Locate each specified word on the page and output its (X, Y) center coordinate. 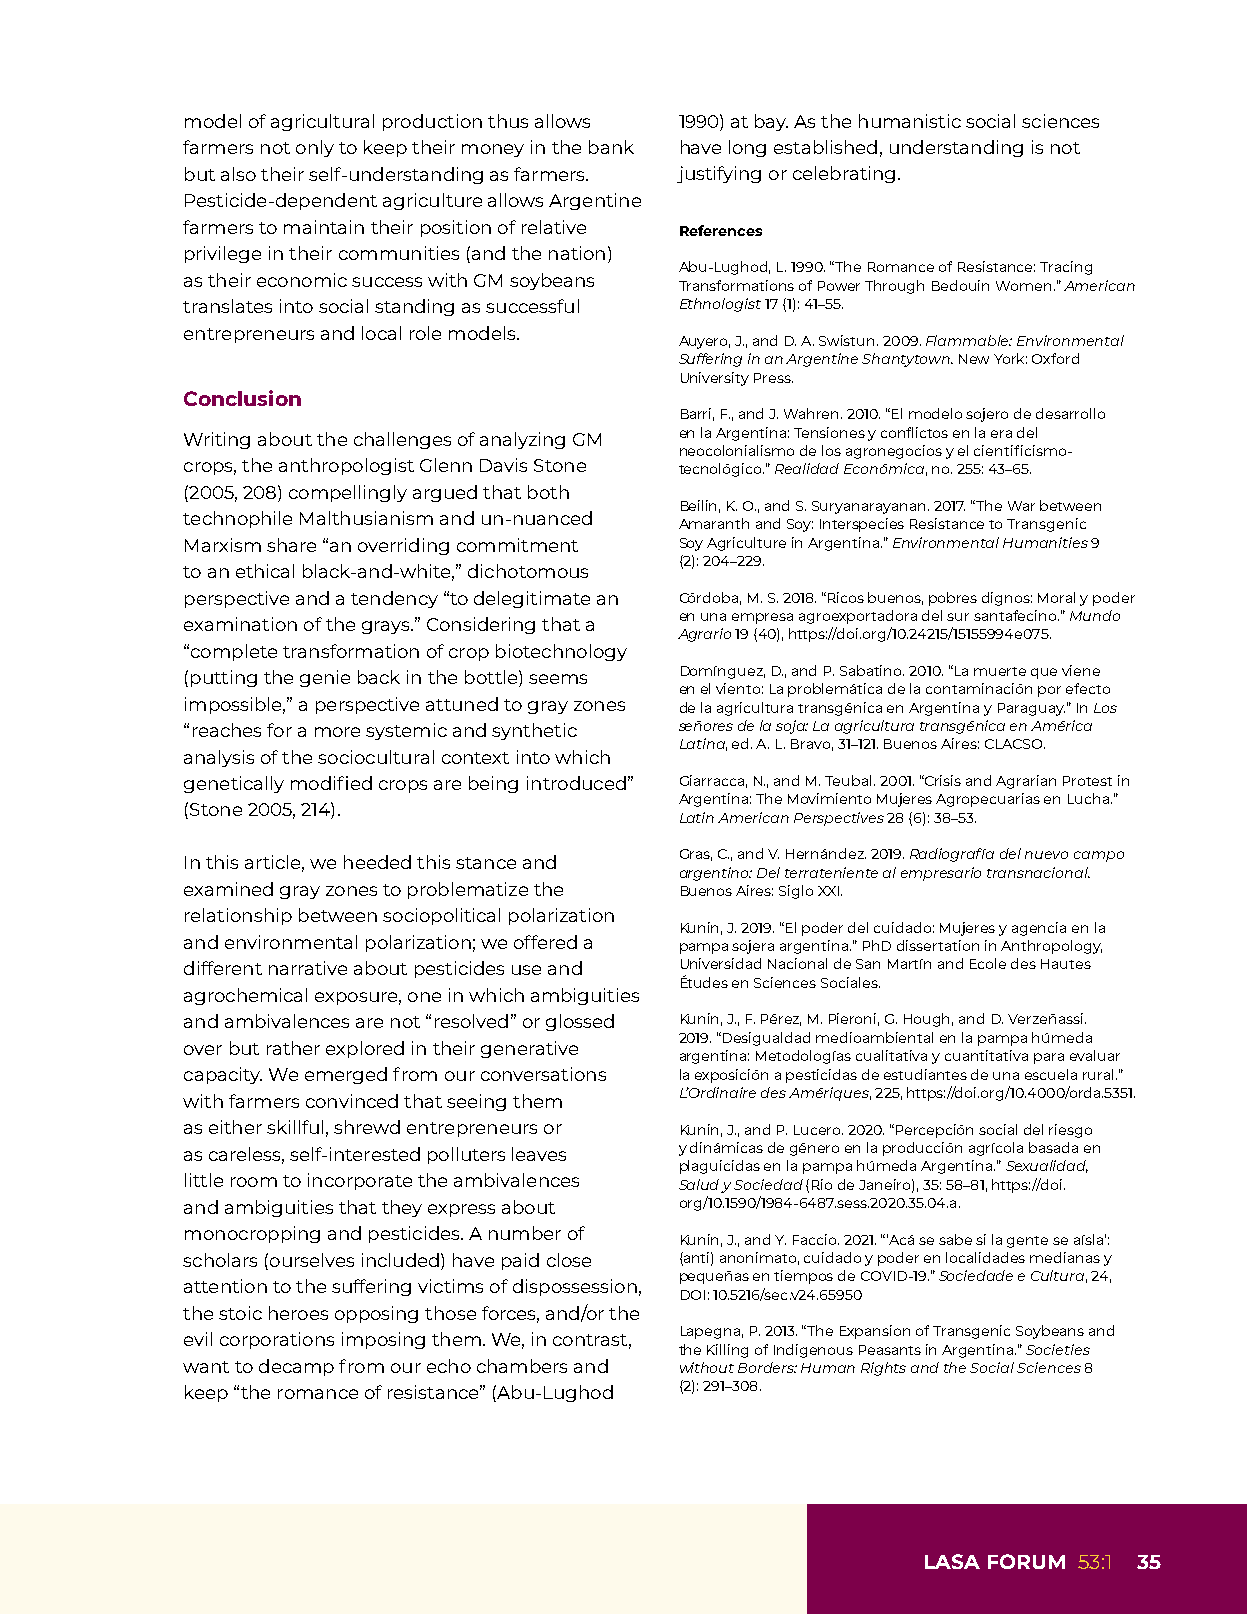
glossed (580, 1022)
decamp (296, 1367)
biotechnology (561, 652)
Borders (767, 1367)
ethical (265, 571)
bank (611, 147)
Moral (1056, 597)
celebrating (844, 174)
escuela (1051, 1074)
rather (293, 1048)
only (315, 148)
